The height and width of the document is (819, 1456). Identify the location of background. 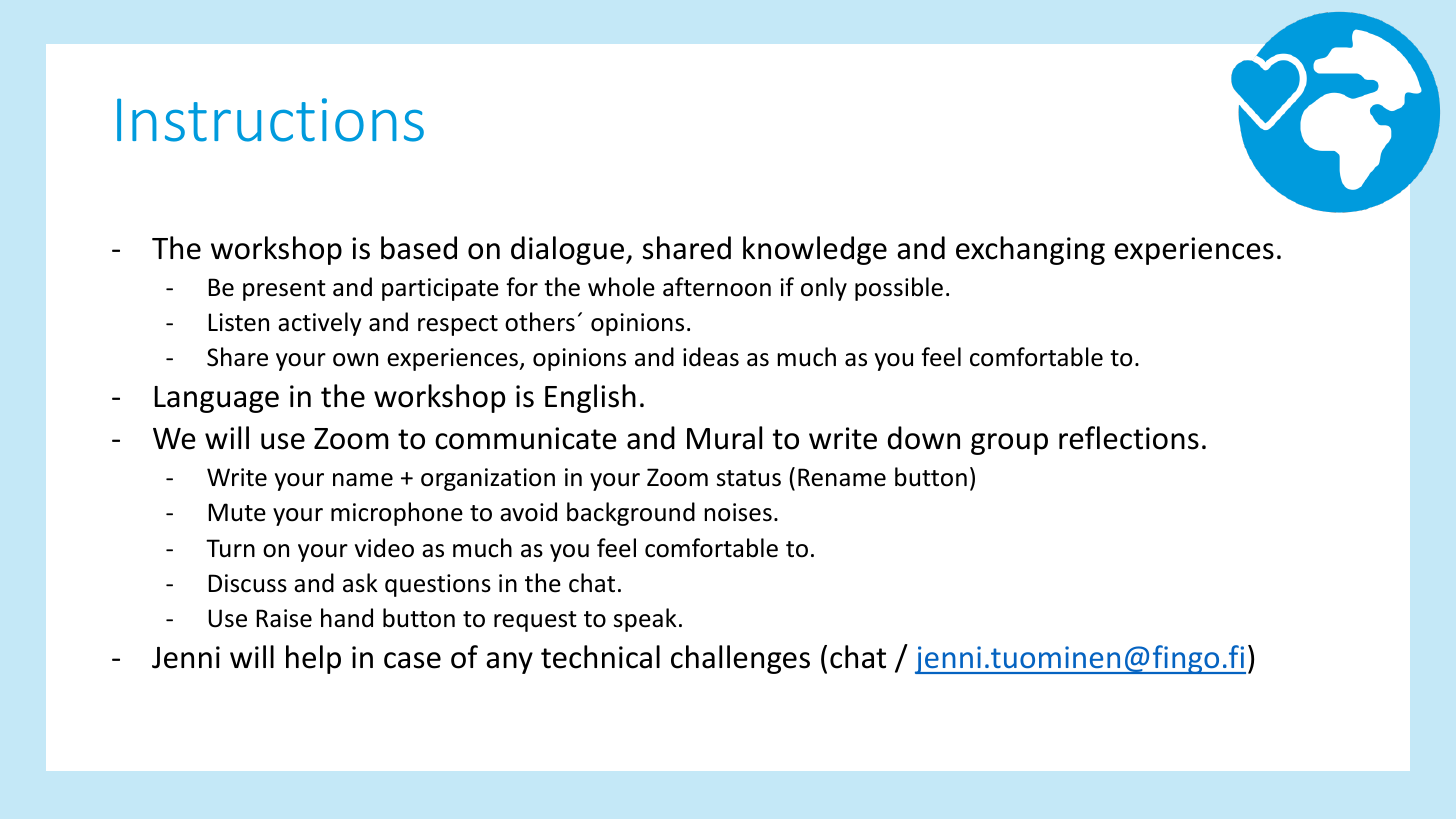
(631, 514).
